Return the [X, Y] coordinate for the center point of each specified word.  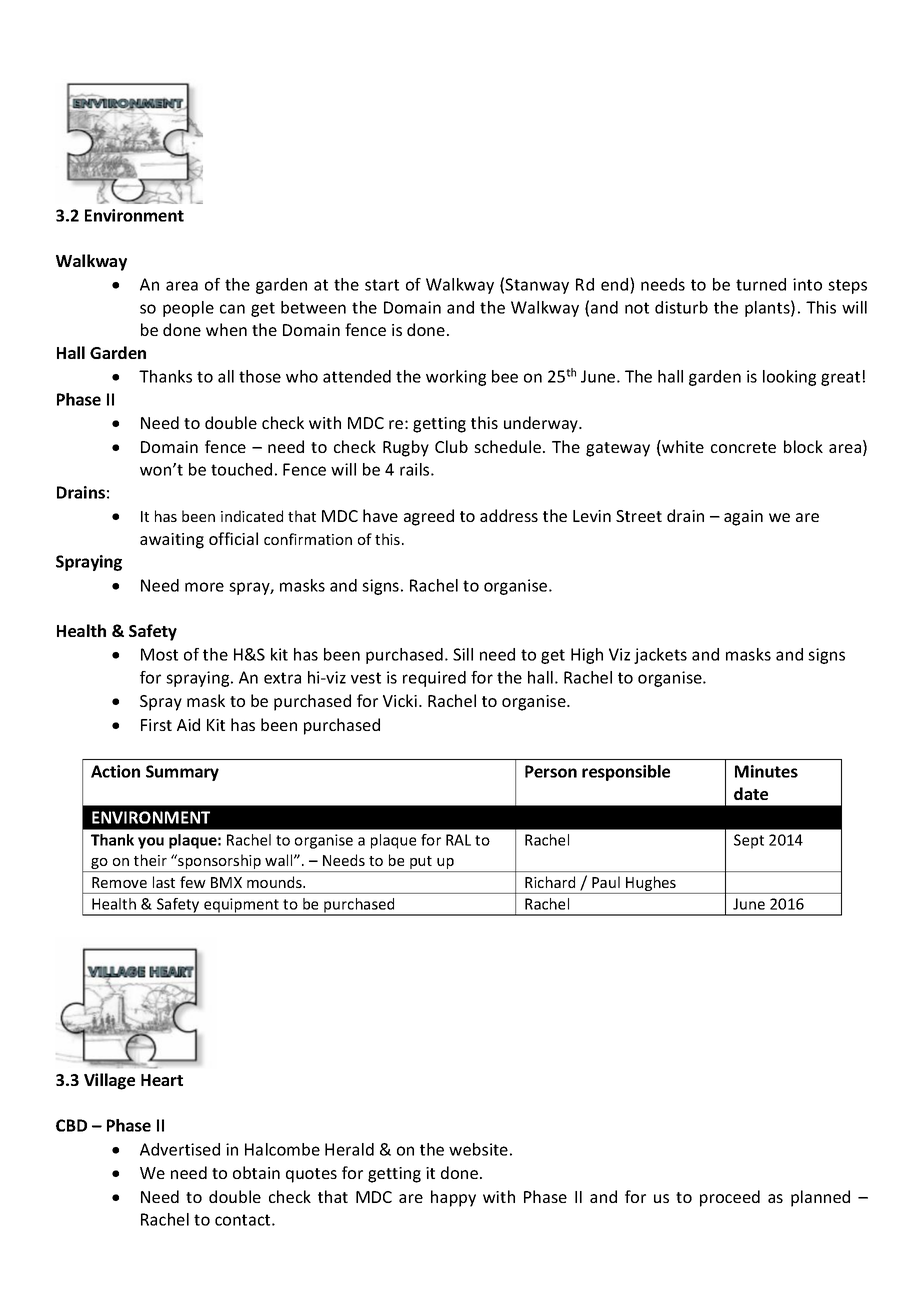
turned [761, 284]
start [382, 285]
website [478, 1149]
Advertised [180, 1149]
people [188, 309]
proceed [730, 1198]
